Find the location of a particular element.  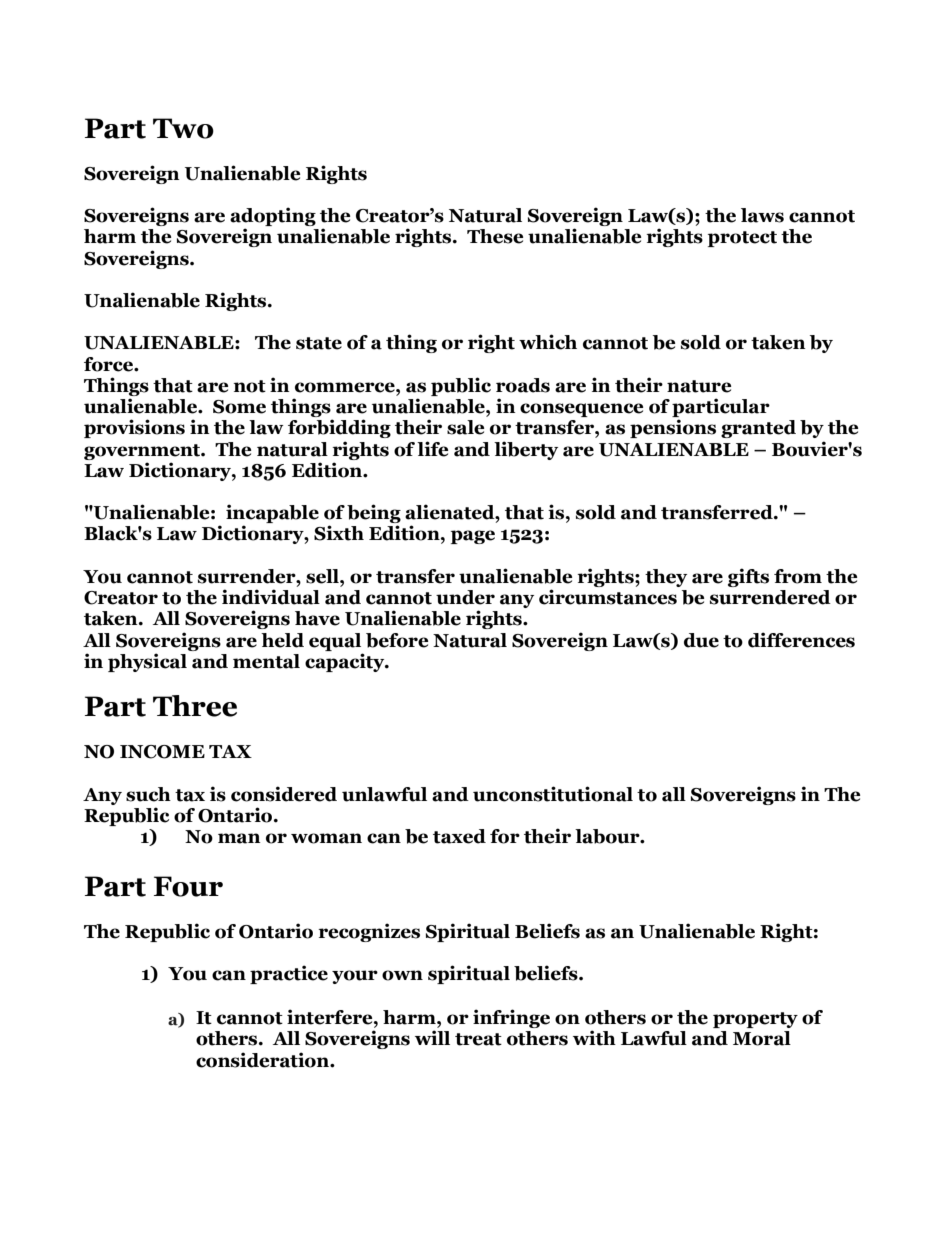

due is located at coordinates (701, 640).
